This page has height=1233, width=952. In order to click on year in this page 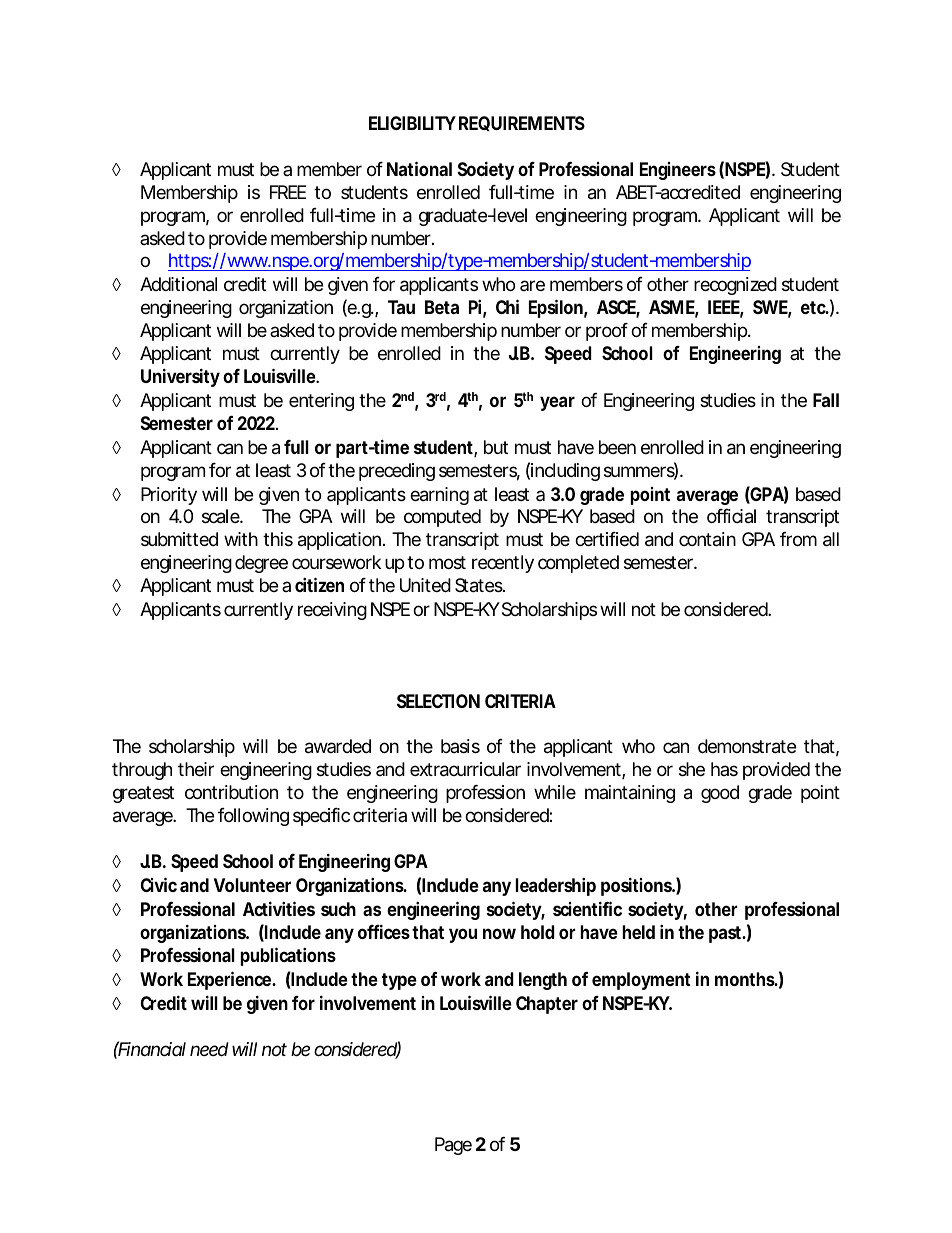, I will do `click(557, 403)`.
